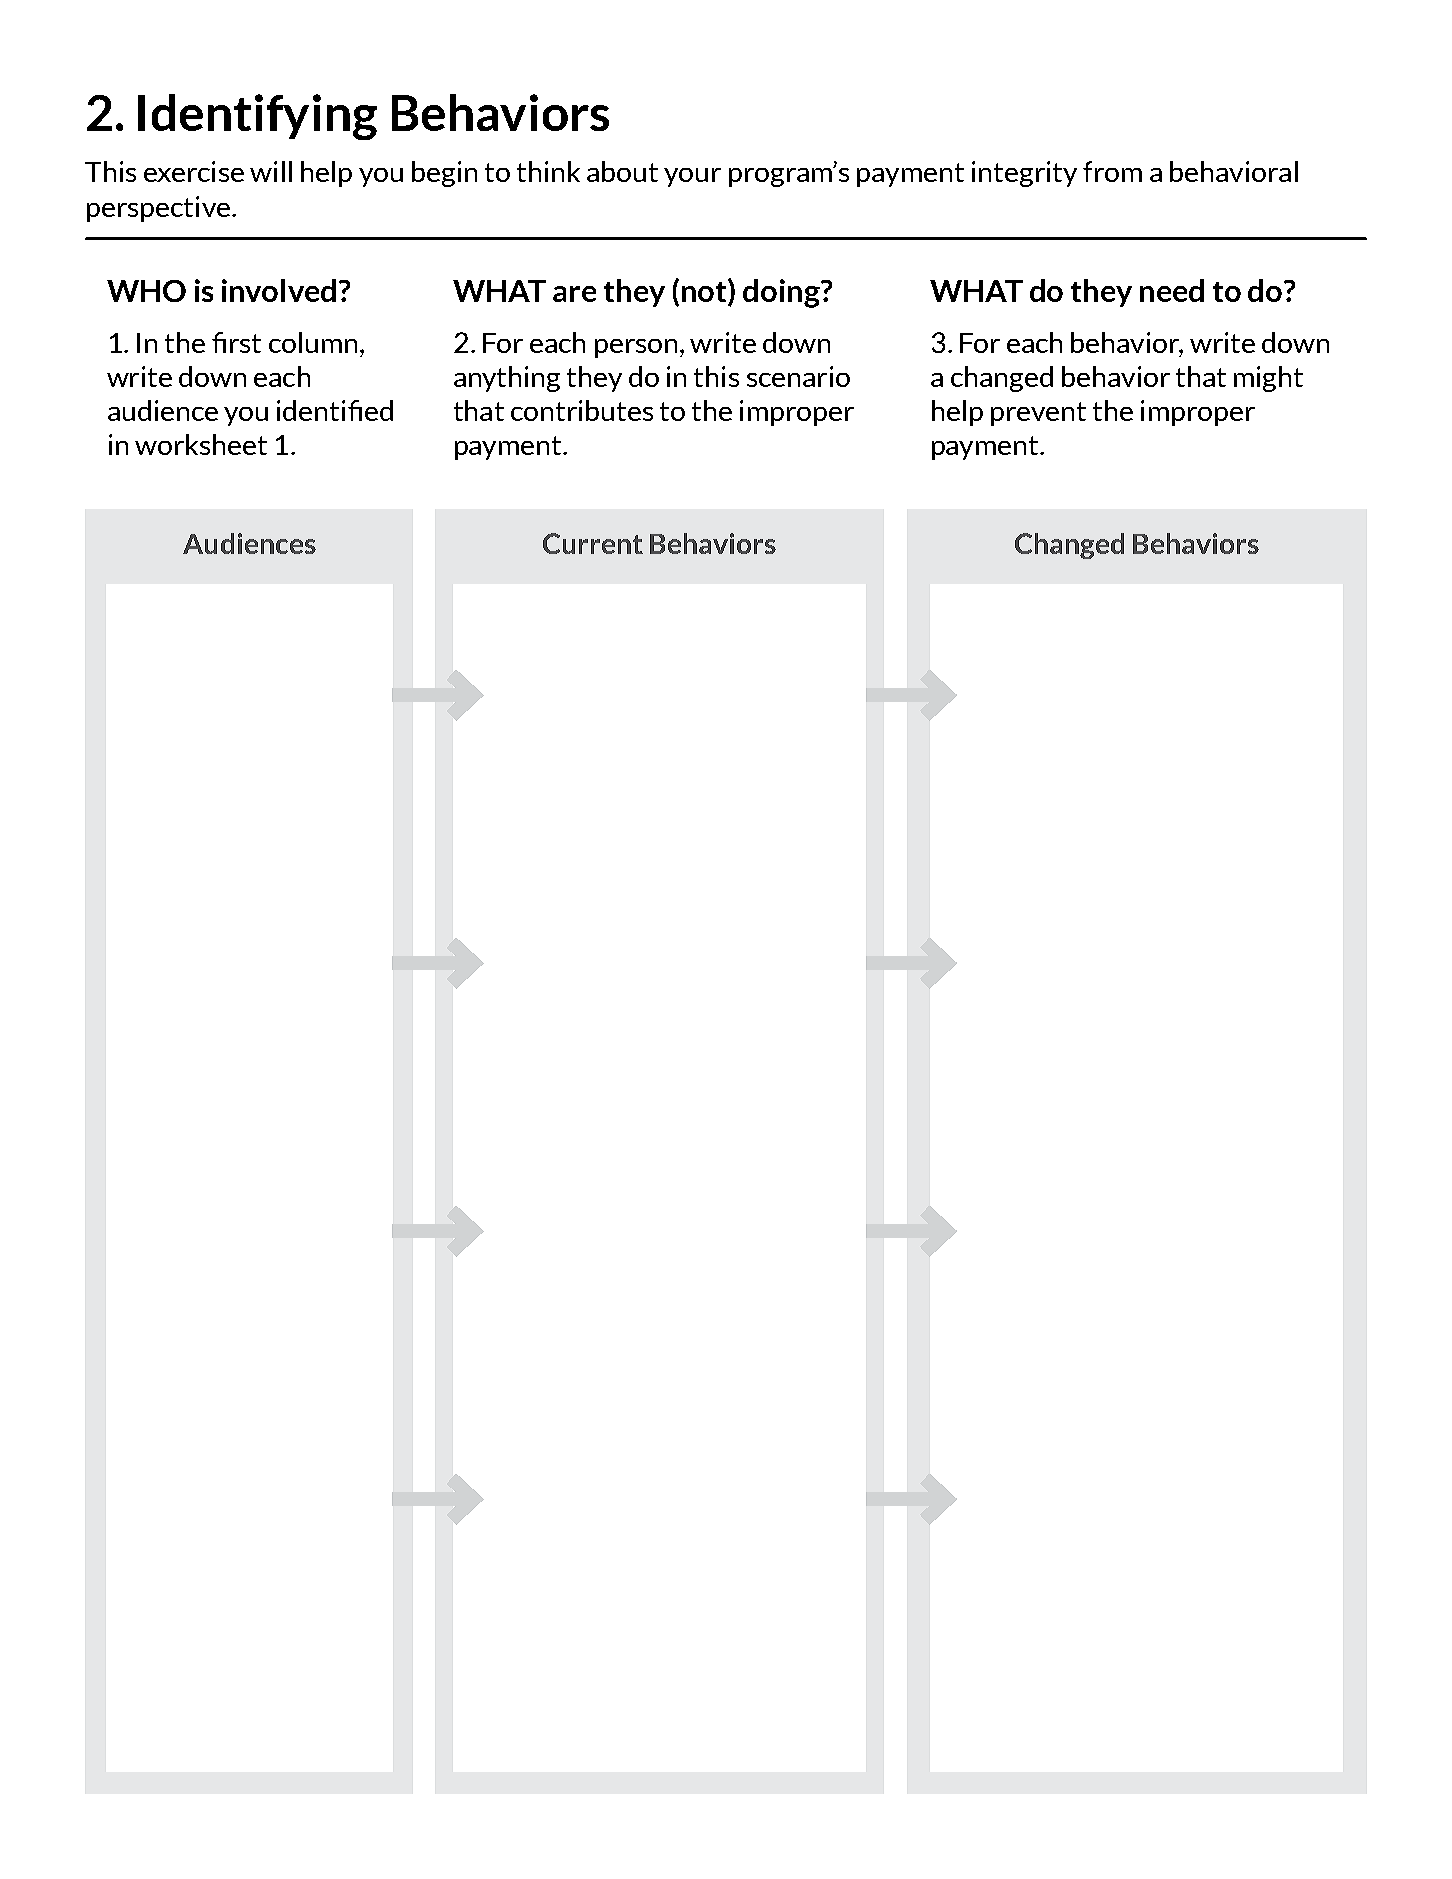  I want to click on about, so click(622, 171).
